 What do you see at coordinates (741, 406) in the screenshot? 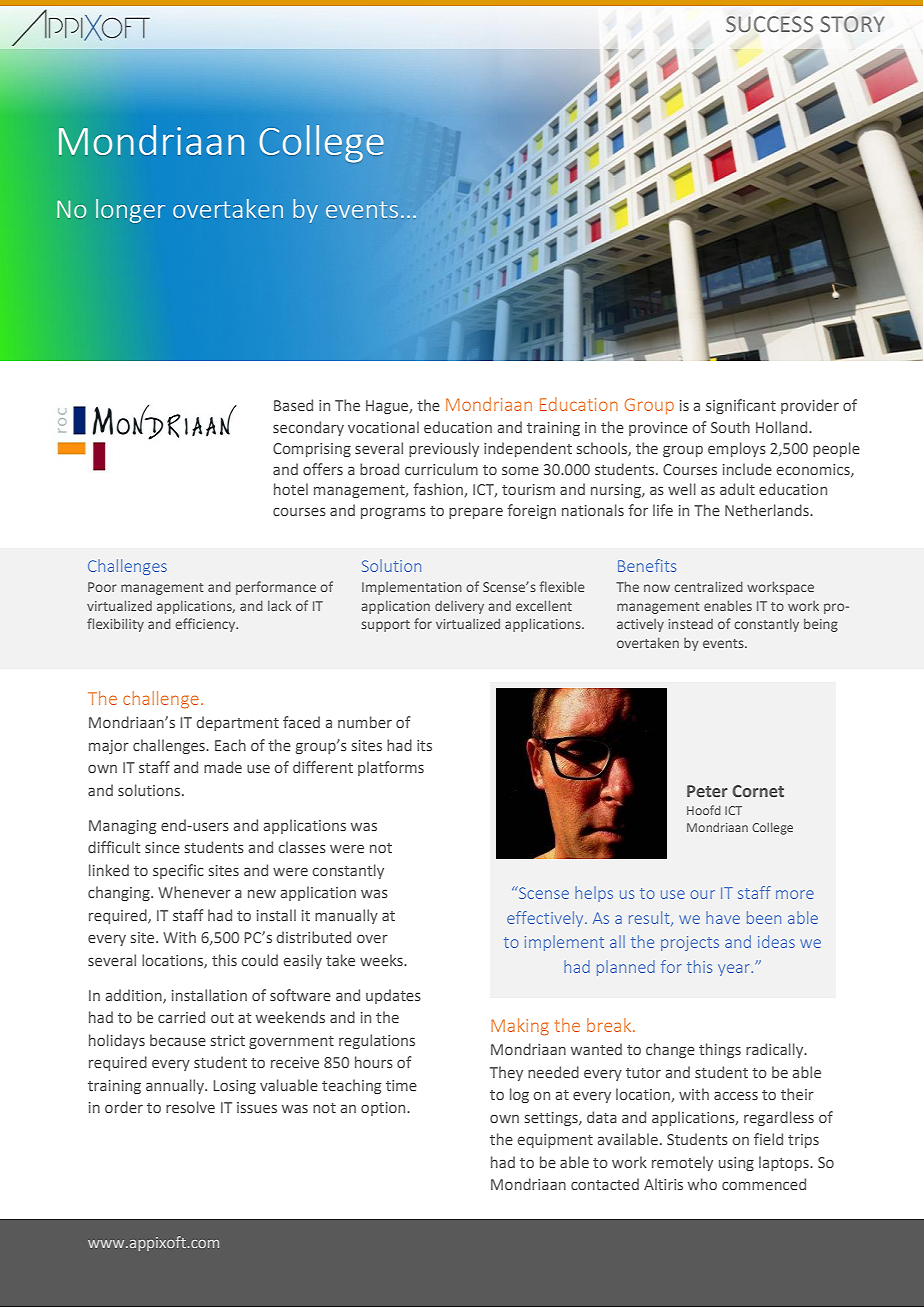
I see `significant` at bounding box center [741, 406].
